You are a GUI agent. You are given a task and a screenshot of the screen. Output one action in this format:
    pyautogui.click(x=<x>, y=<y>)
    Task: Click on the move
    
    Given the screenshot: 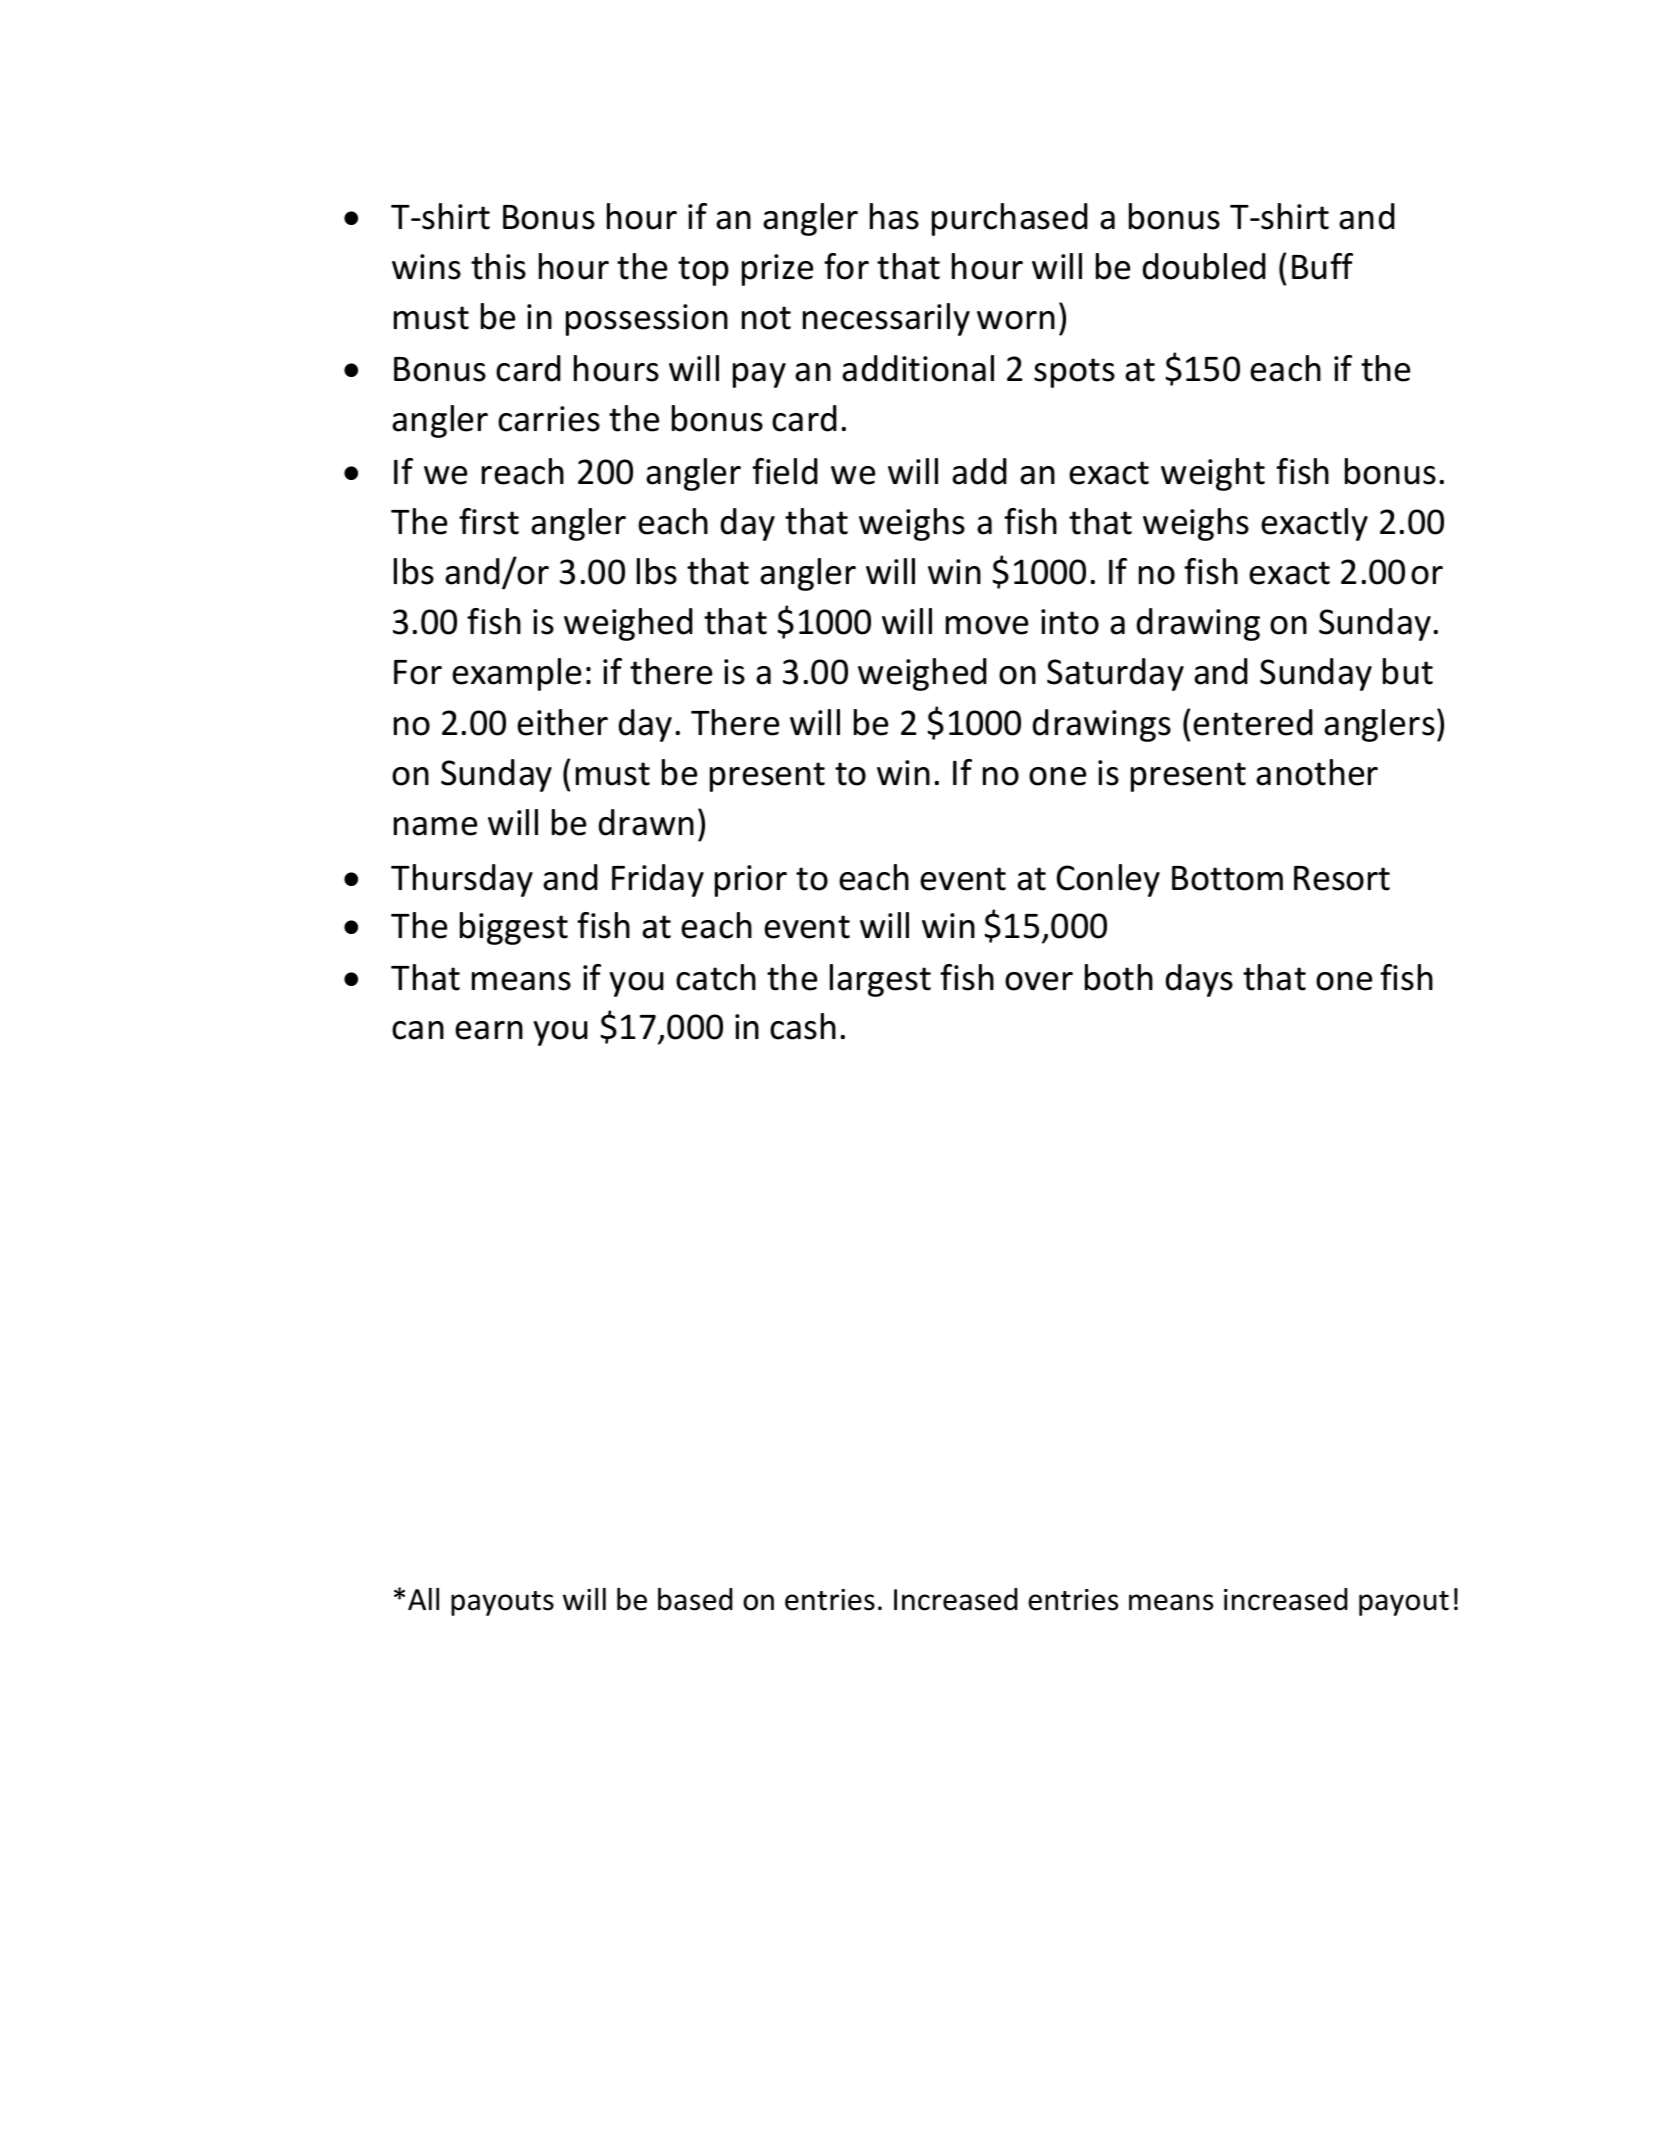 What is the action you would take?
    pyautogui.click(x=987, y=625)
